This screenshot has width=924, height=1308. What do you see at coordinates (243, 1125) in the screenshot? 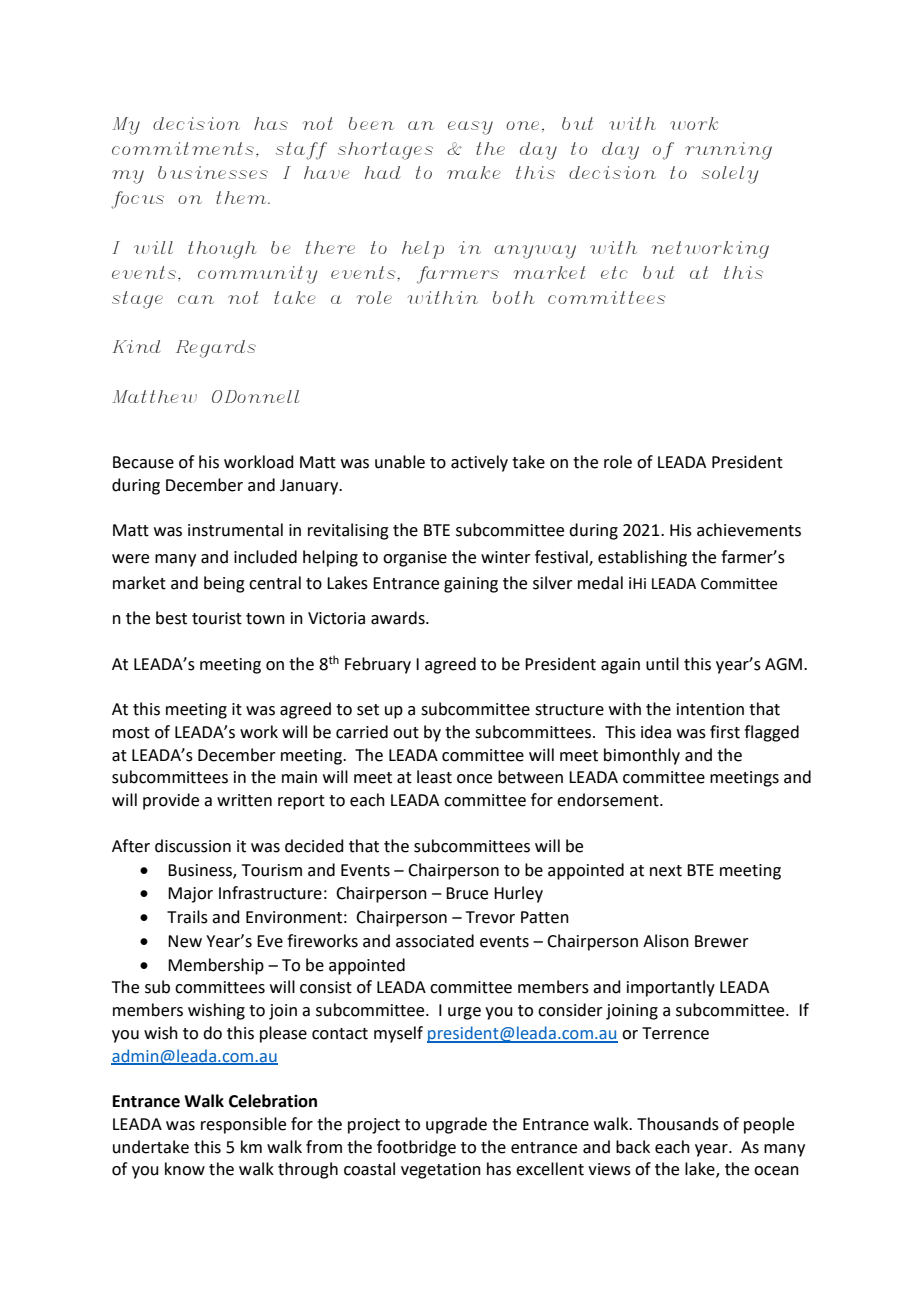
I see `responsible` at bounding box center [243, 1125].
